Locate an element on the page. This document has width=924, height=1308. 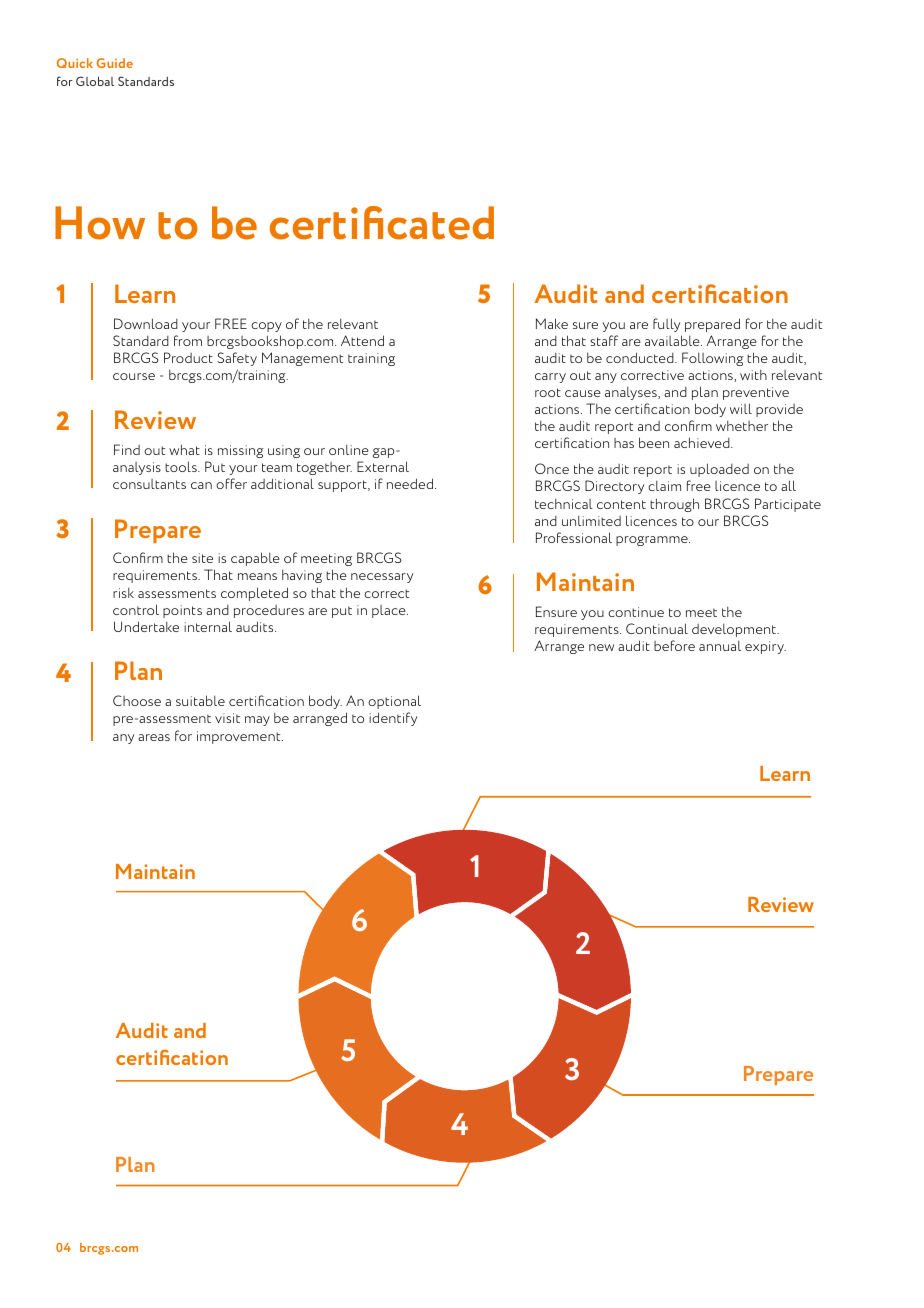
through is located at coordinates (674, 505).
